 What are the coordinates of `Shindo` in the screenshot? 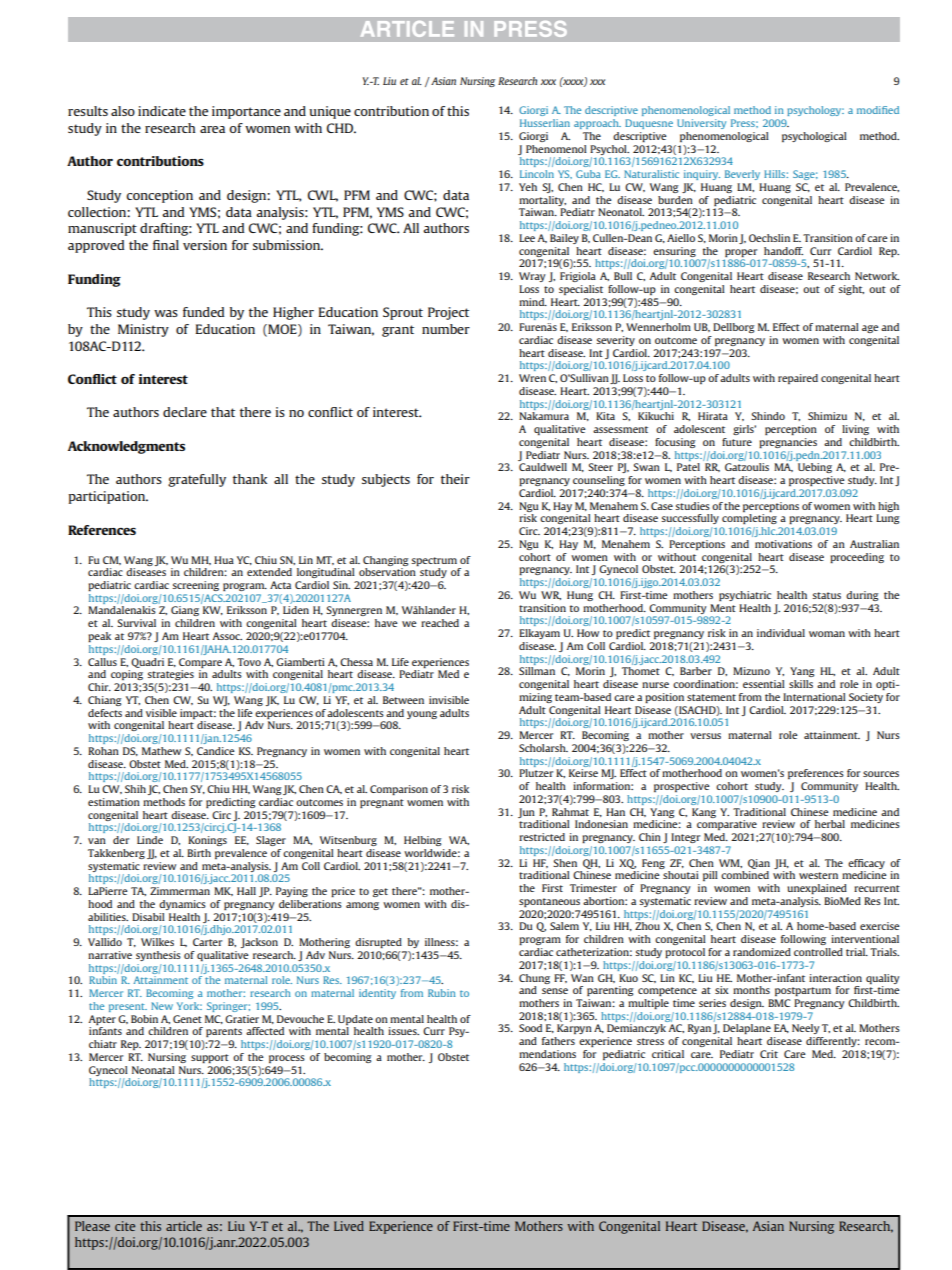 It's located at (768, 416).
